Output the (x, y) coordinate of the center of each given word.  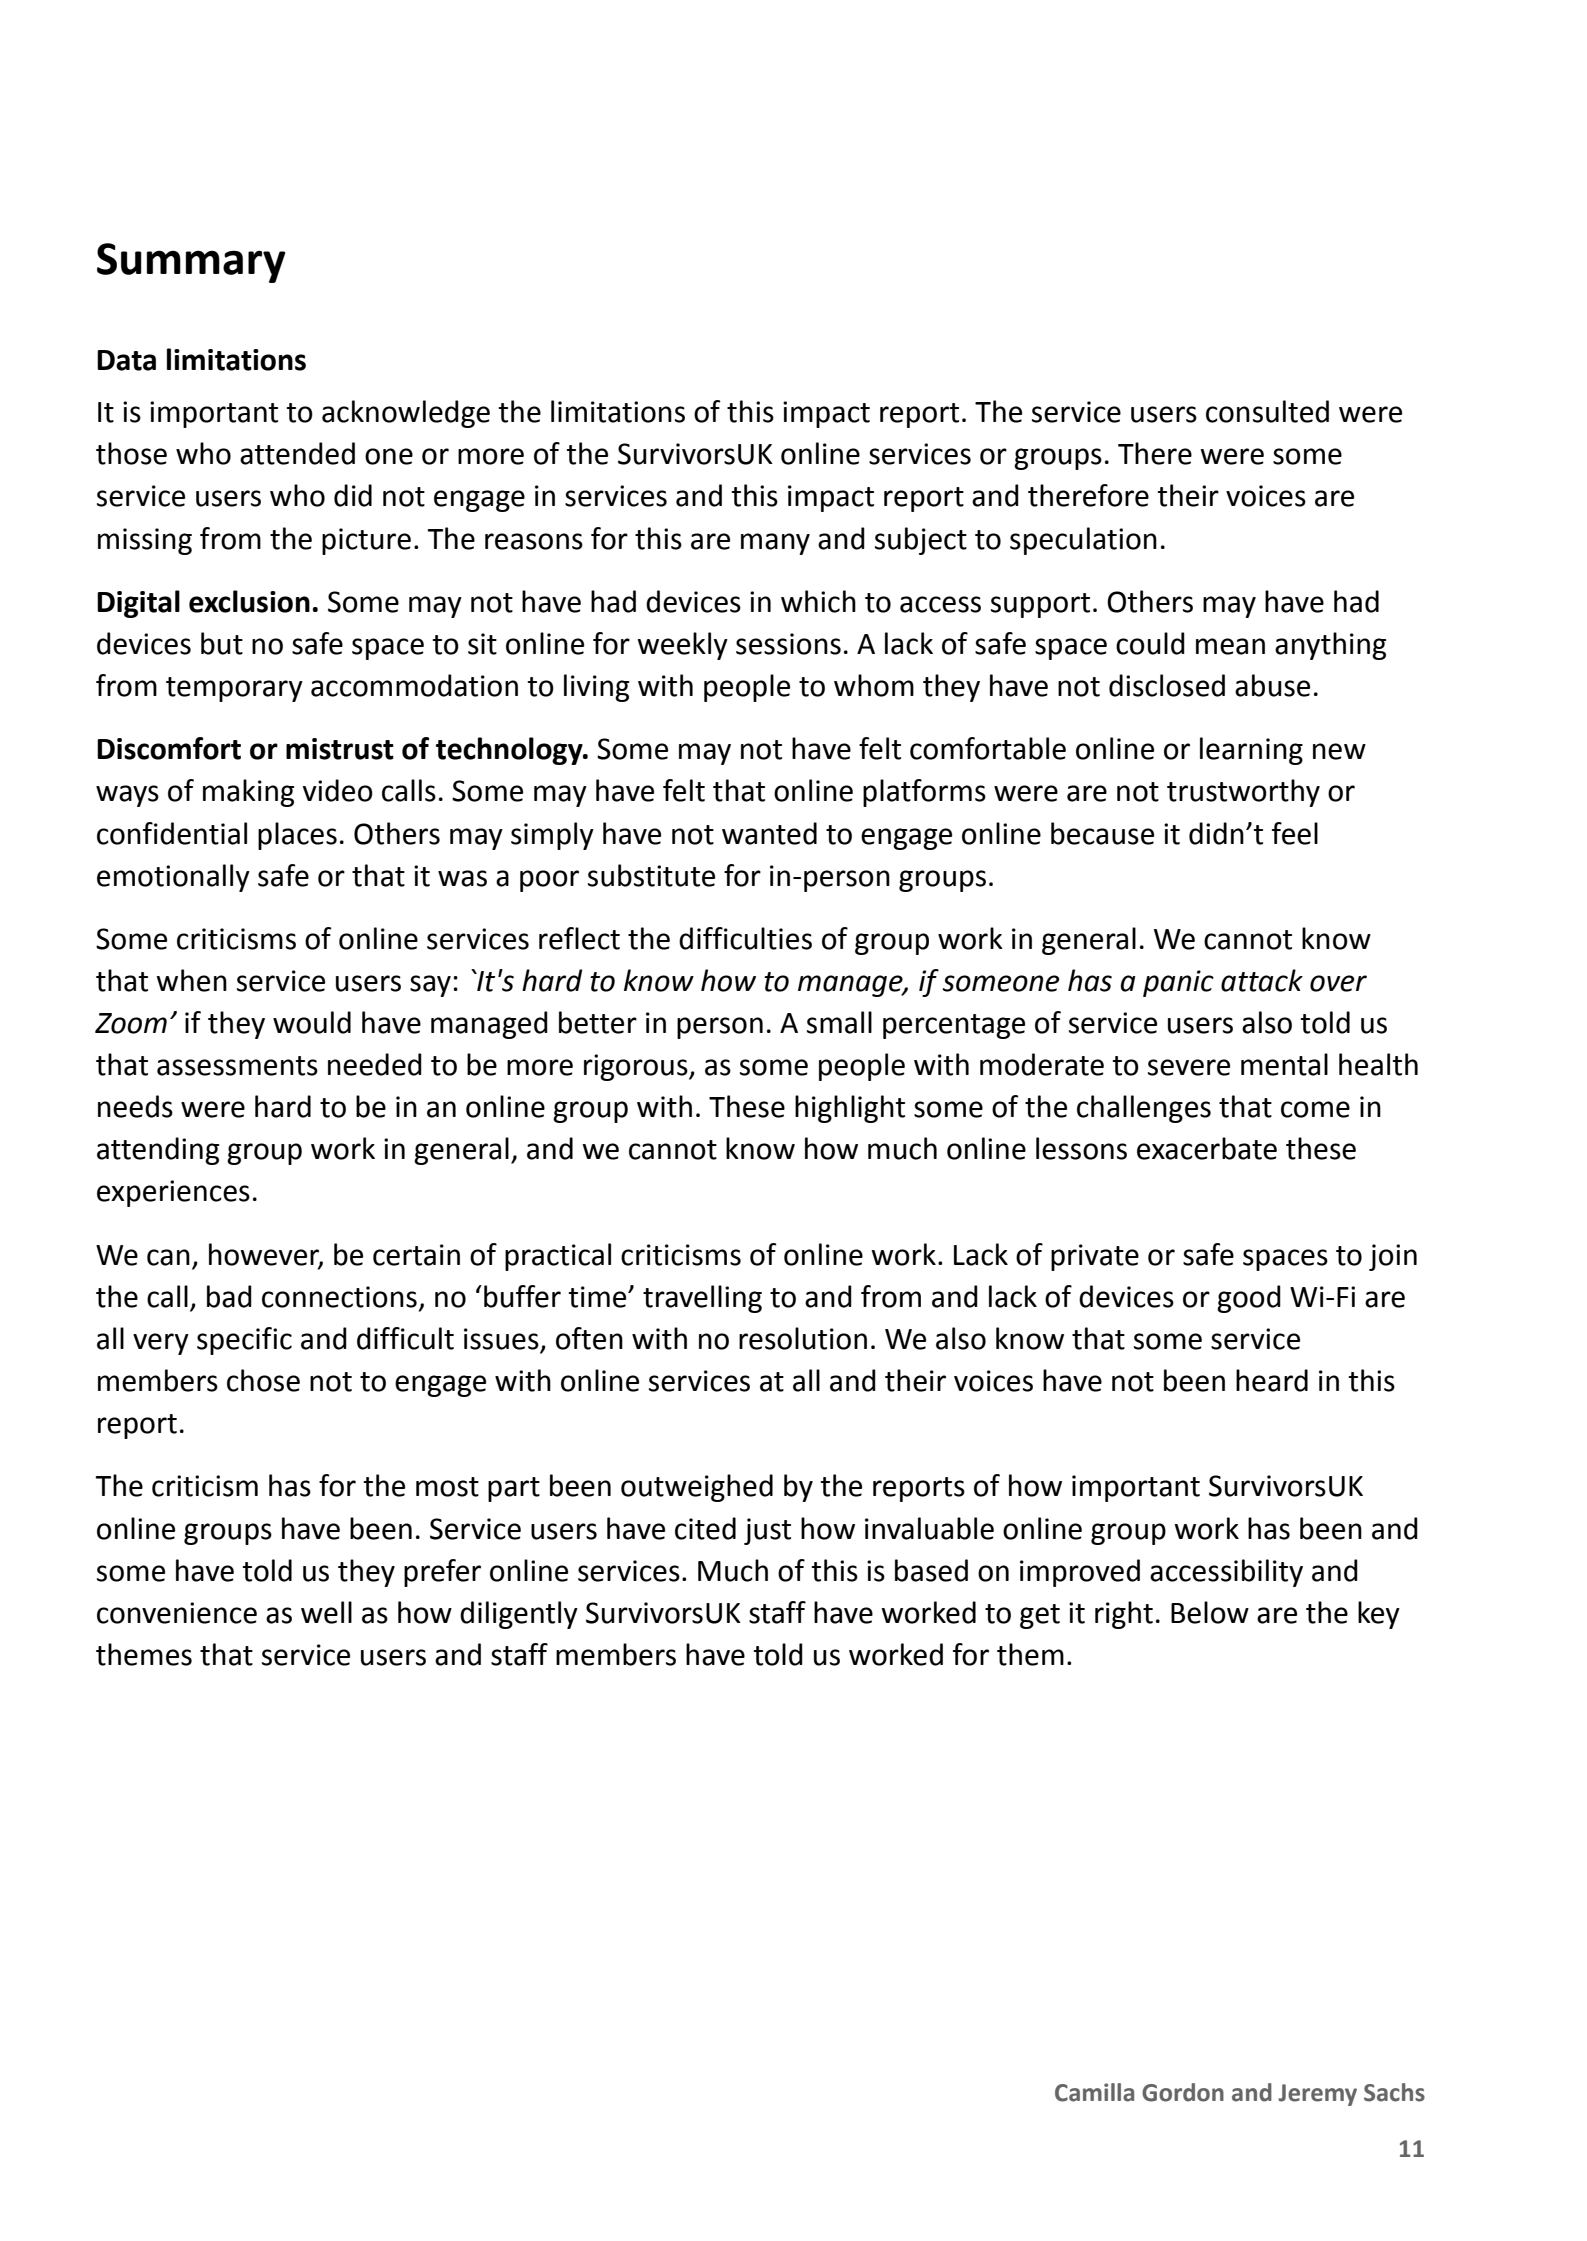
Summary (191, 263)
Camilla (1094, 2092)
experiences (173, 1193)
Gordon (1183, 2092)
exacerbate (1207, 1148)
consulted (1267, 411)
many (775, 544)
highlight (850, 1109)
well (326, 1612)
